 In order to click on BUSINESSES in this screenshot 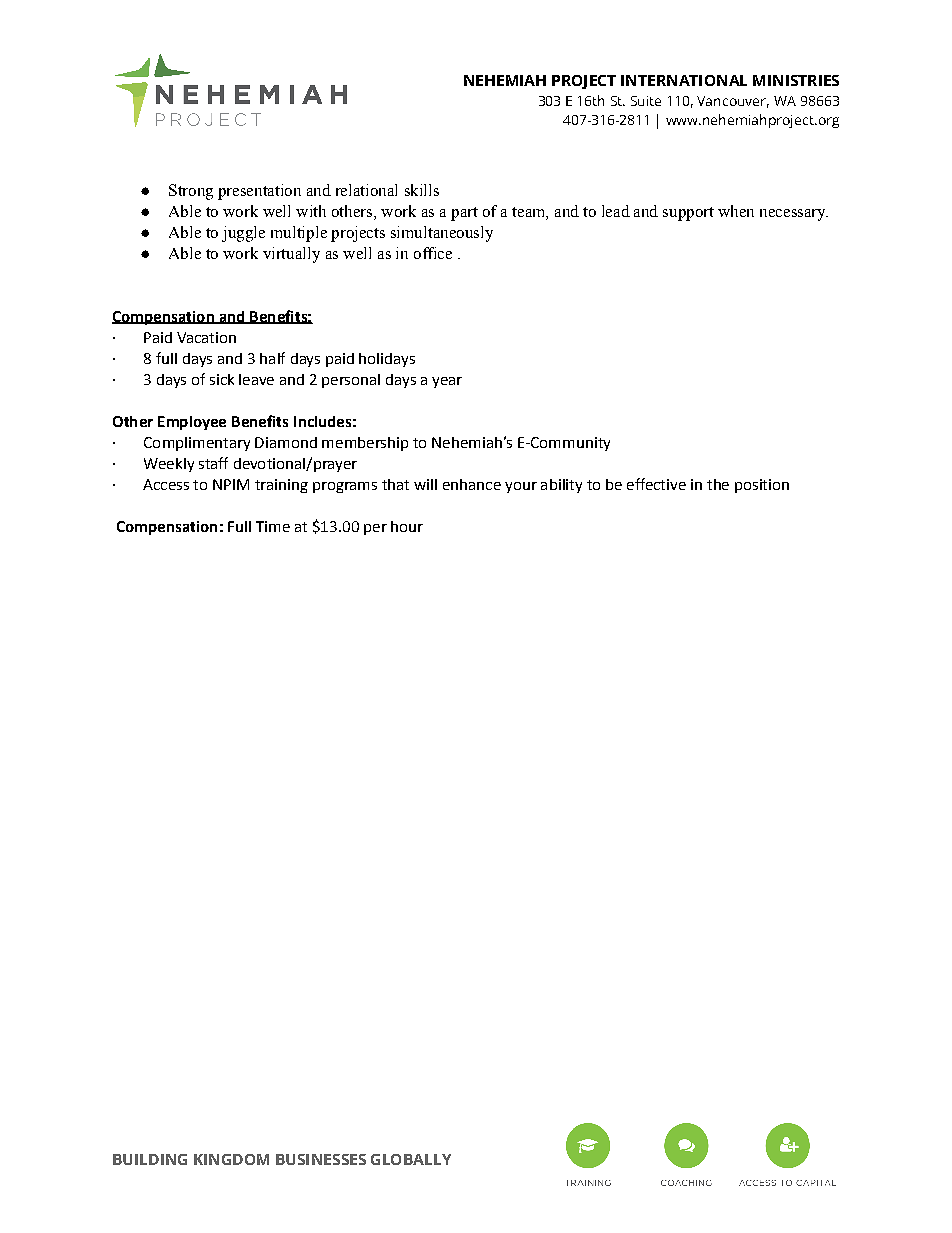, I will do `click(321, 1159)`.
